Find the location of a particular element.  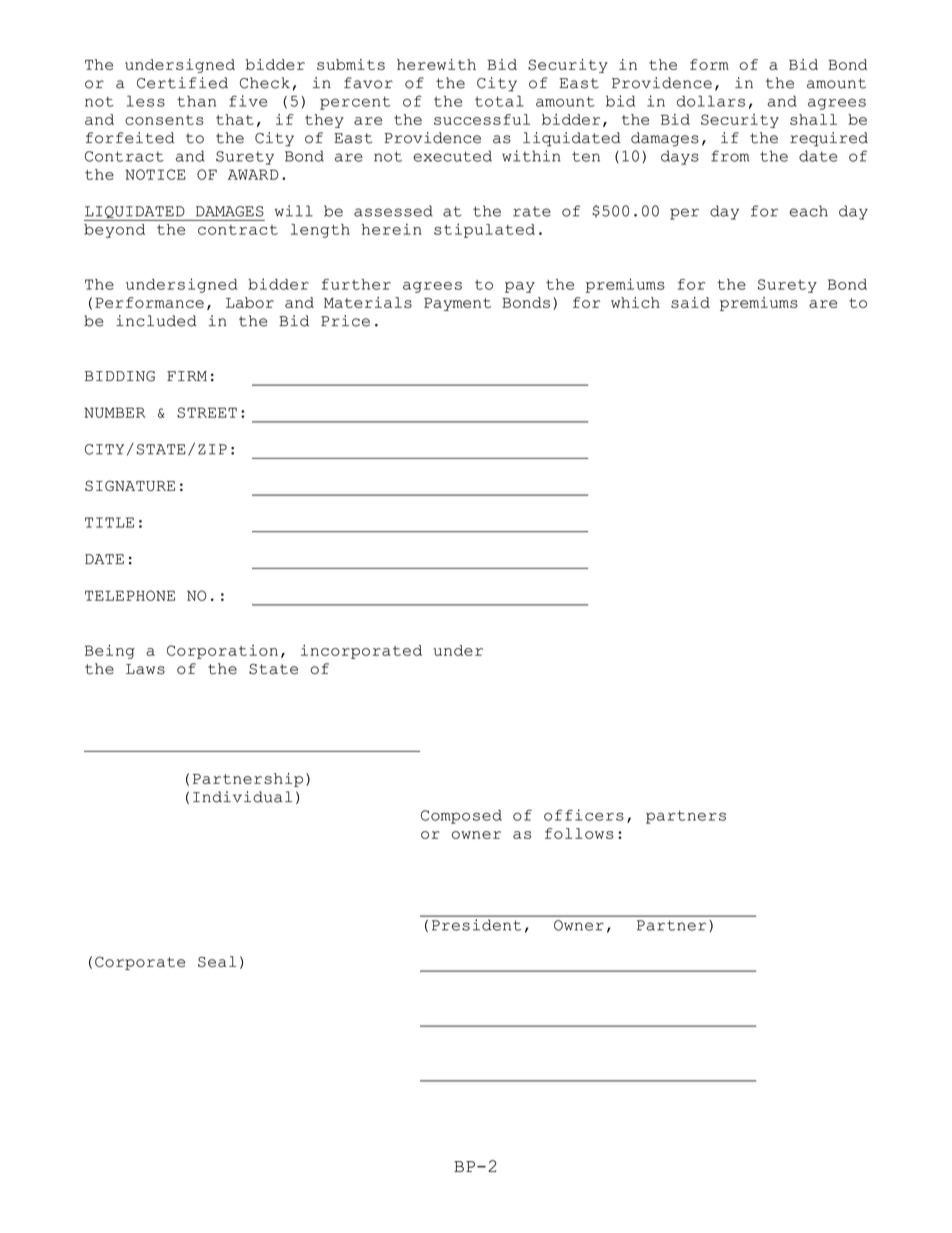

than is located at coordinates (196, 101).
